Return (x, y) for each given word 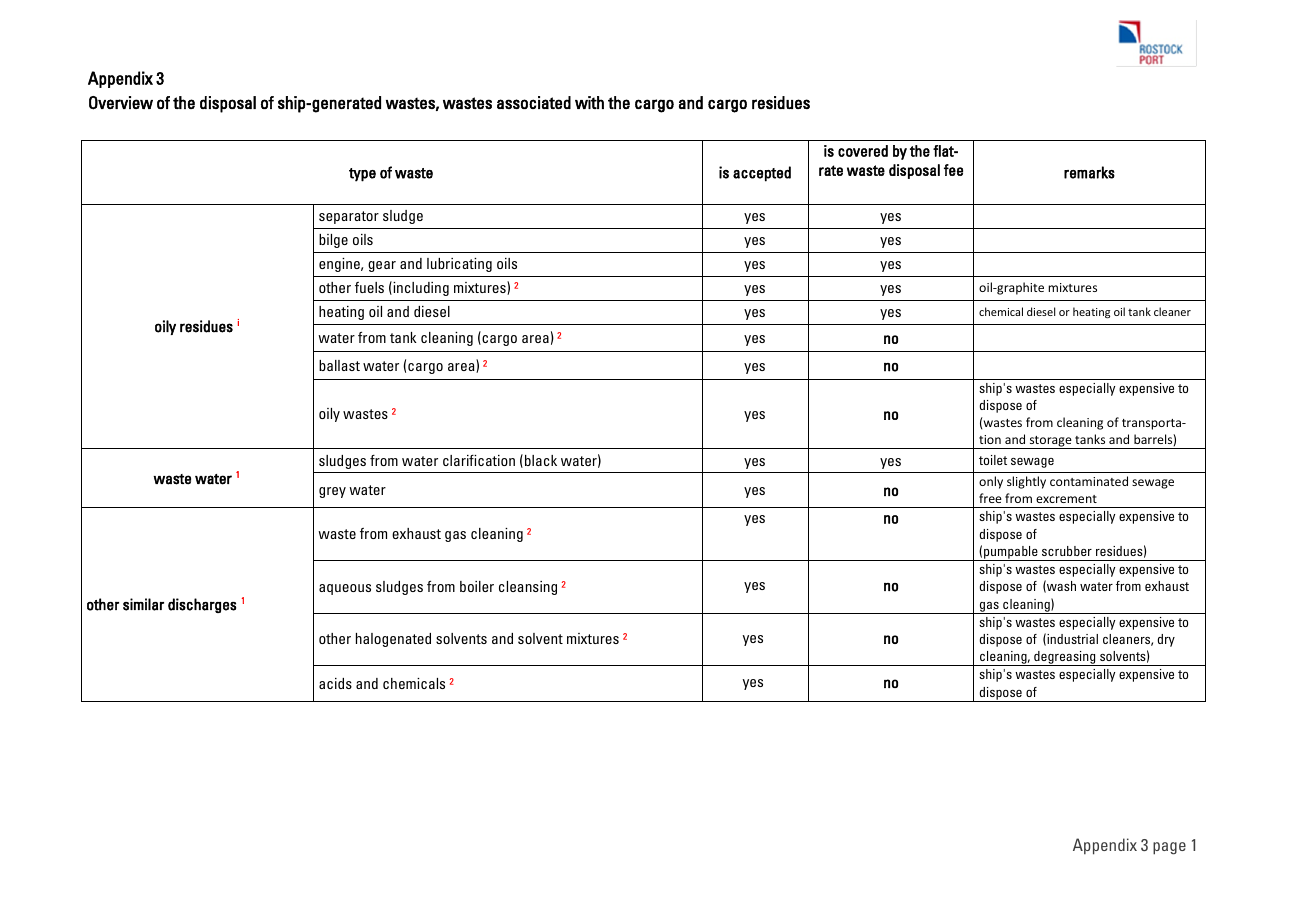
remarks (1089, 172)
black (541, 460)
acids (335, 683)
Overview (121, 103)
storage (1050, 442)
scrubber (1067, 551)
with (589, 102)
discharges (202, 605)
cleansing (528, 588)
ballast (339, 365)
